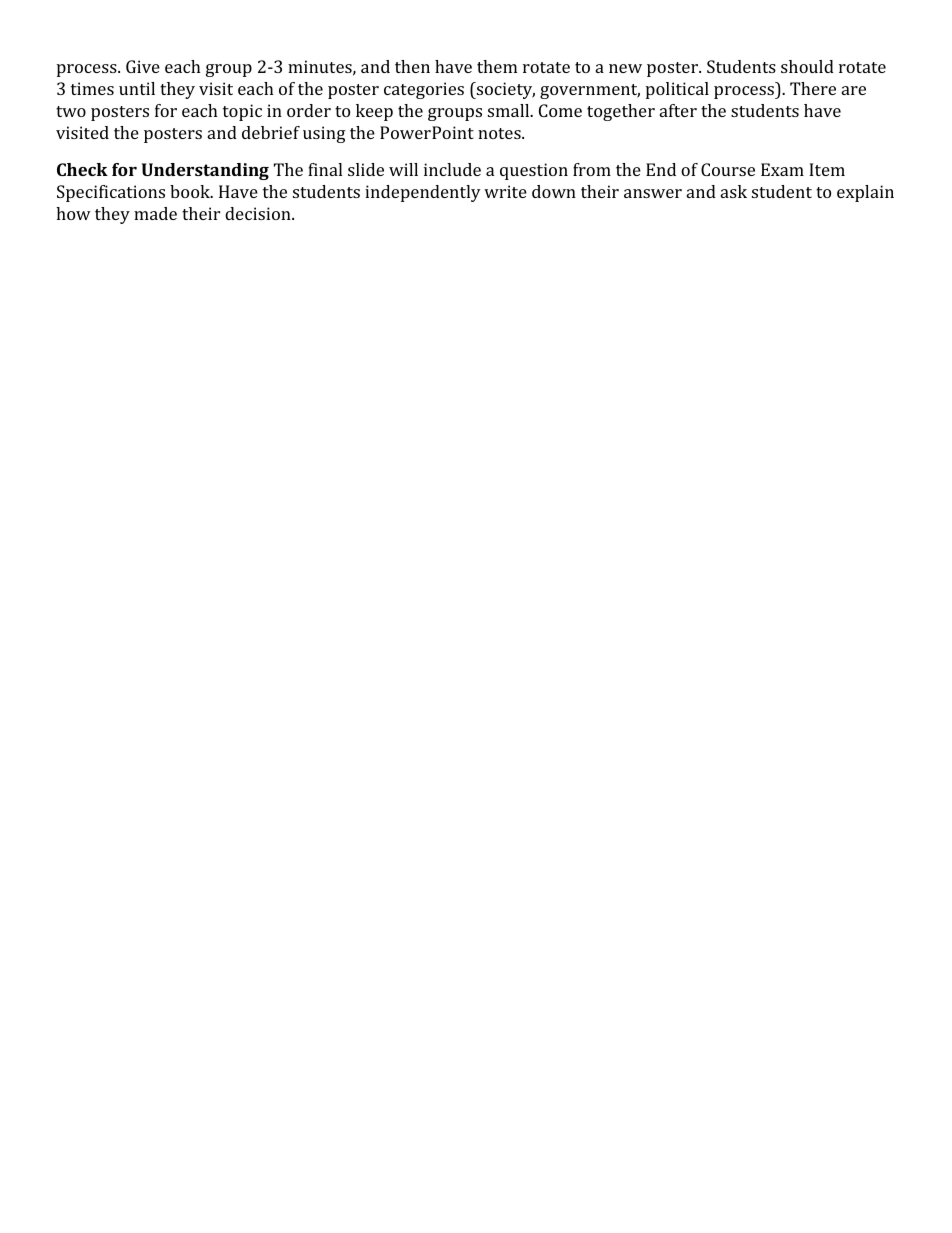 This image has height=1233, width=952. Describe the element at coordinates (807, 66) in the image. I see `should` at that location.
